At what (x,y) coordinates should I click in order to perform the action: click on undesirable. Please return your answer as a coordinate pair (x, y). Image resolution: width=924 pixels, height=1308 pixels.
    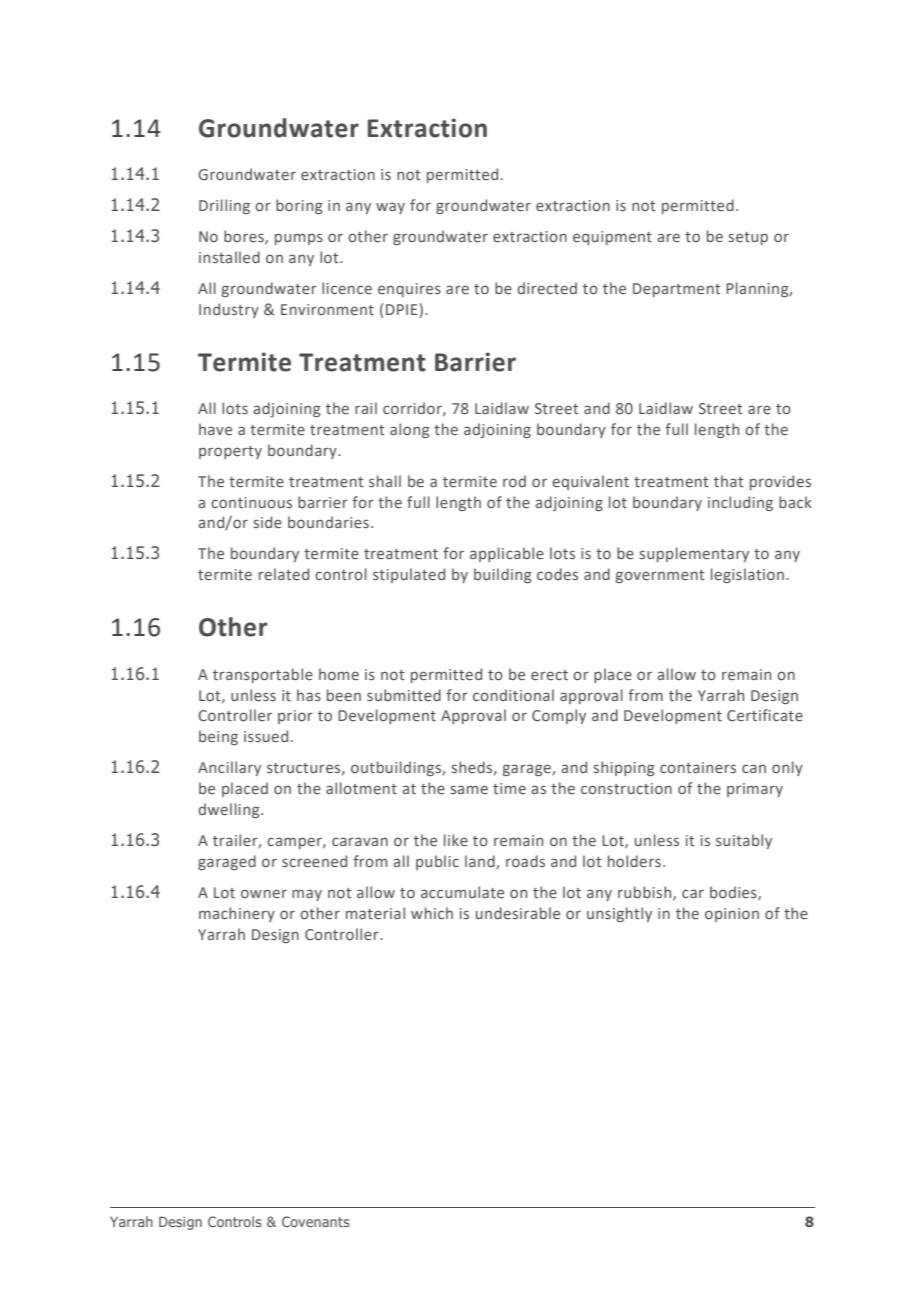
    Looking at the image, I should click on (518, 913).
